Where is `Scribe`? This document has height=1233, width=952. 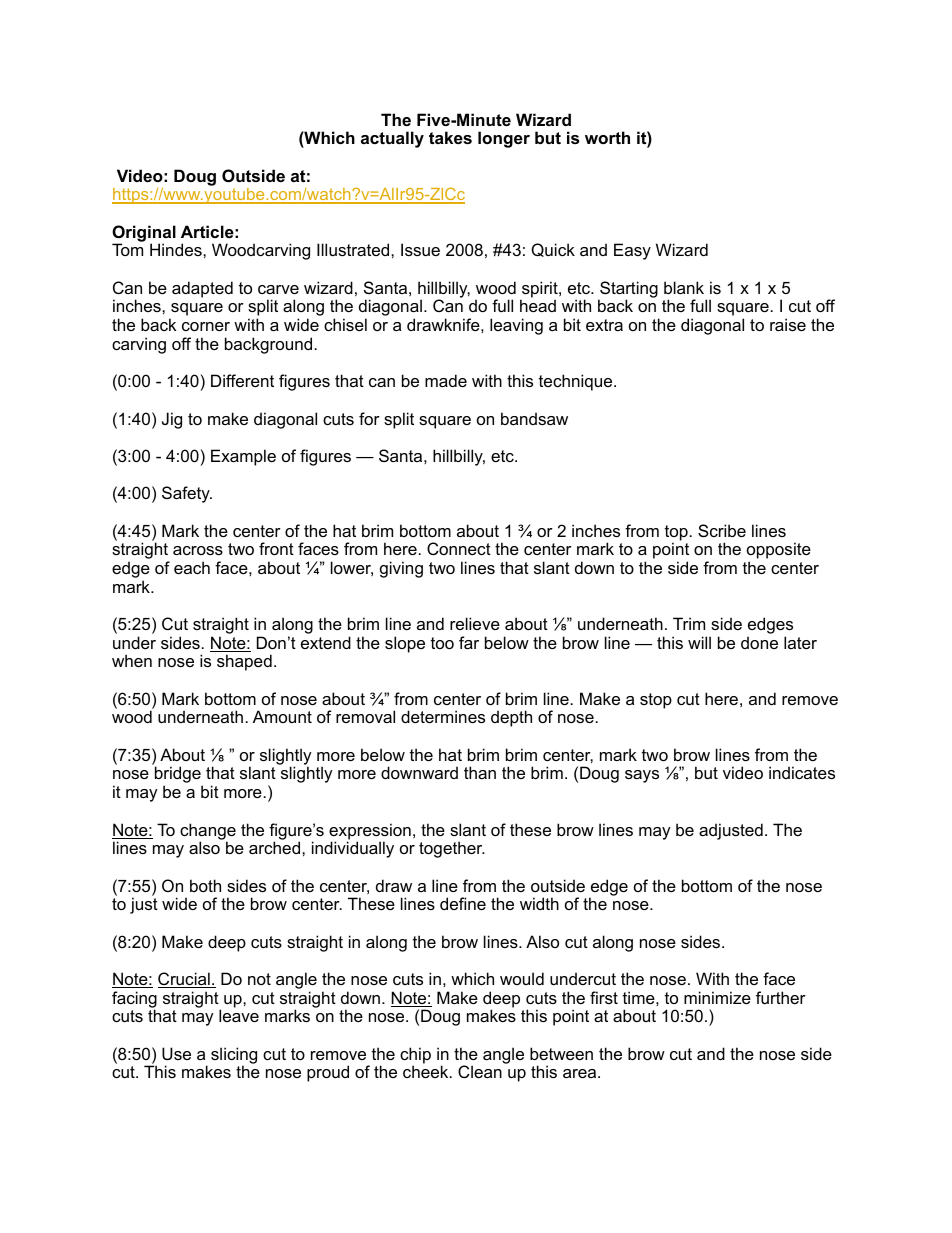 Scribe is located at coordinates (722, 530).
